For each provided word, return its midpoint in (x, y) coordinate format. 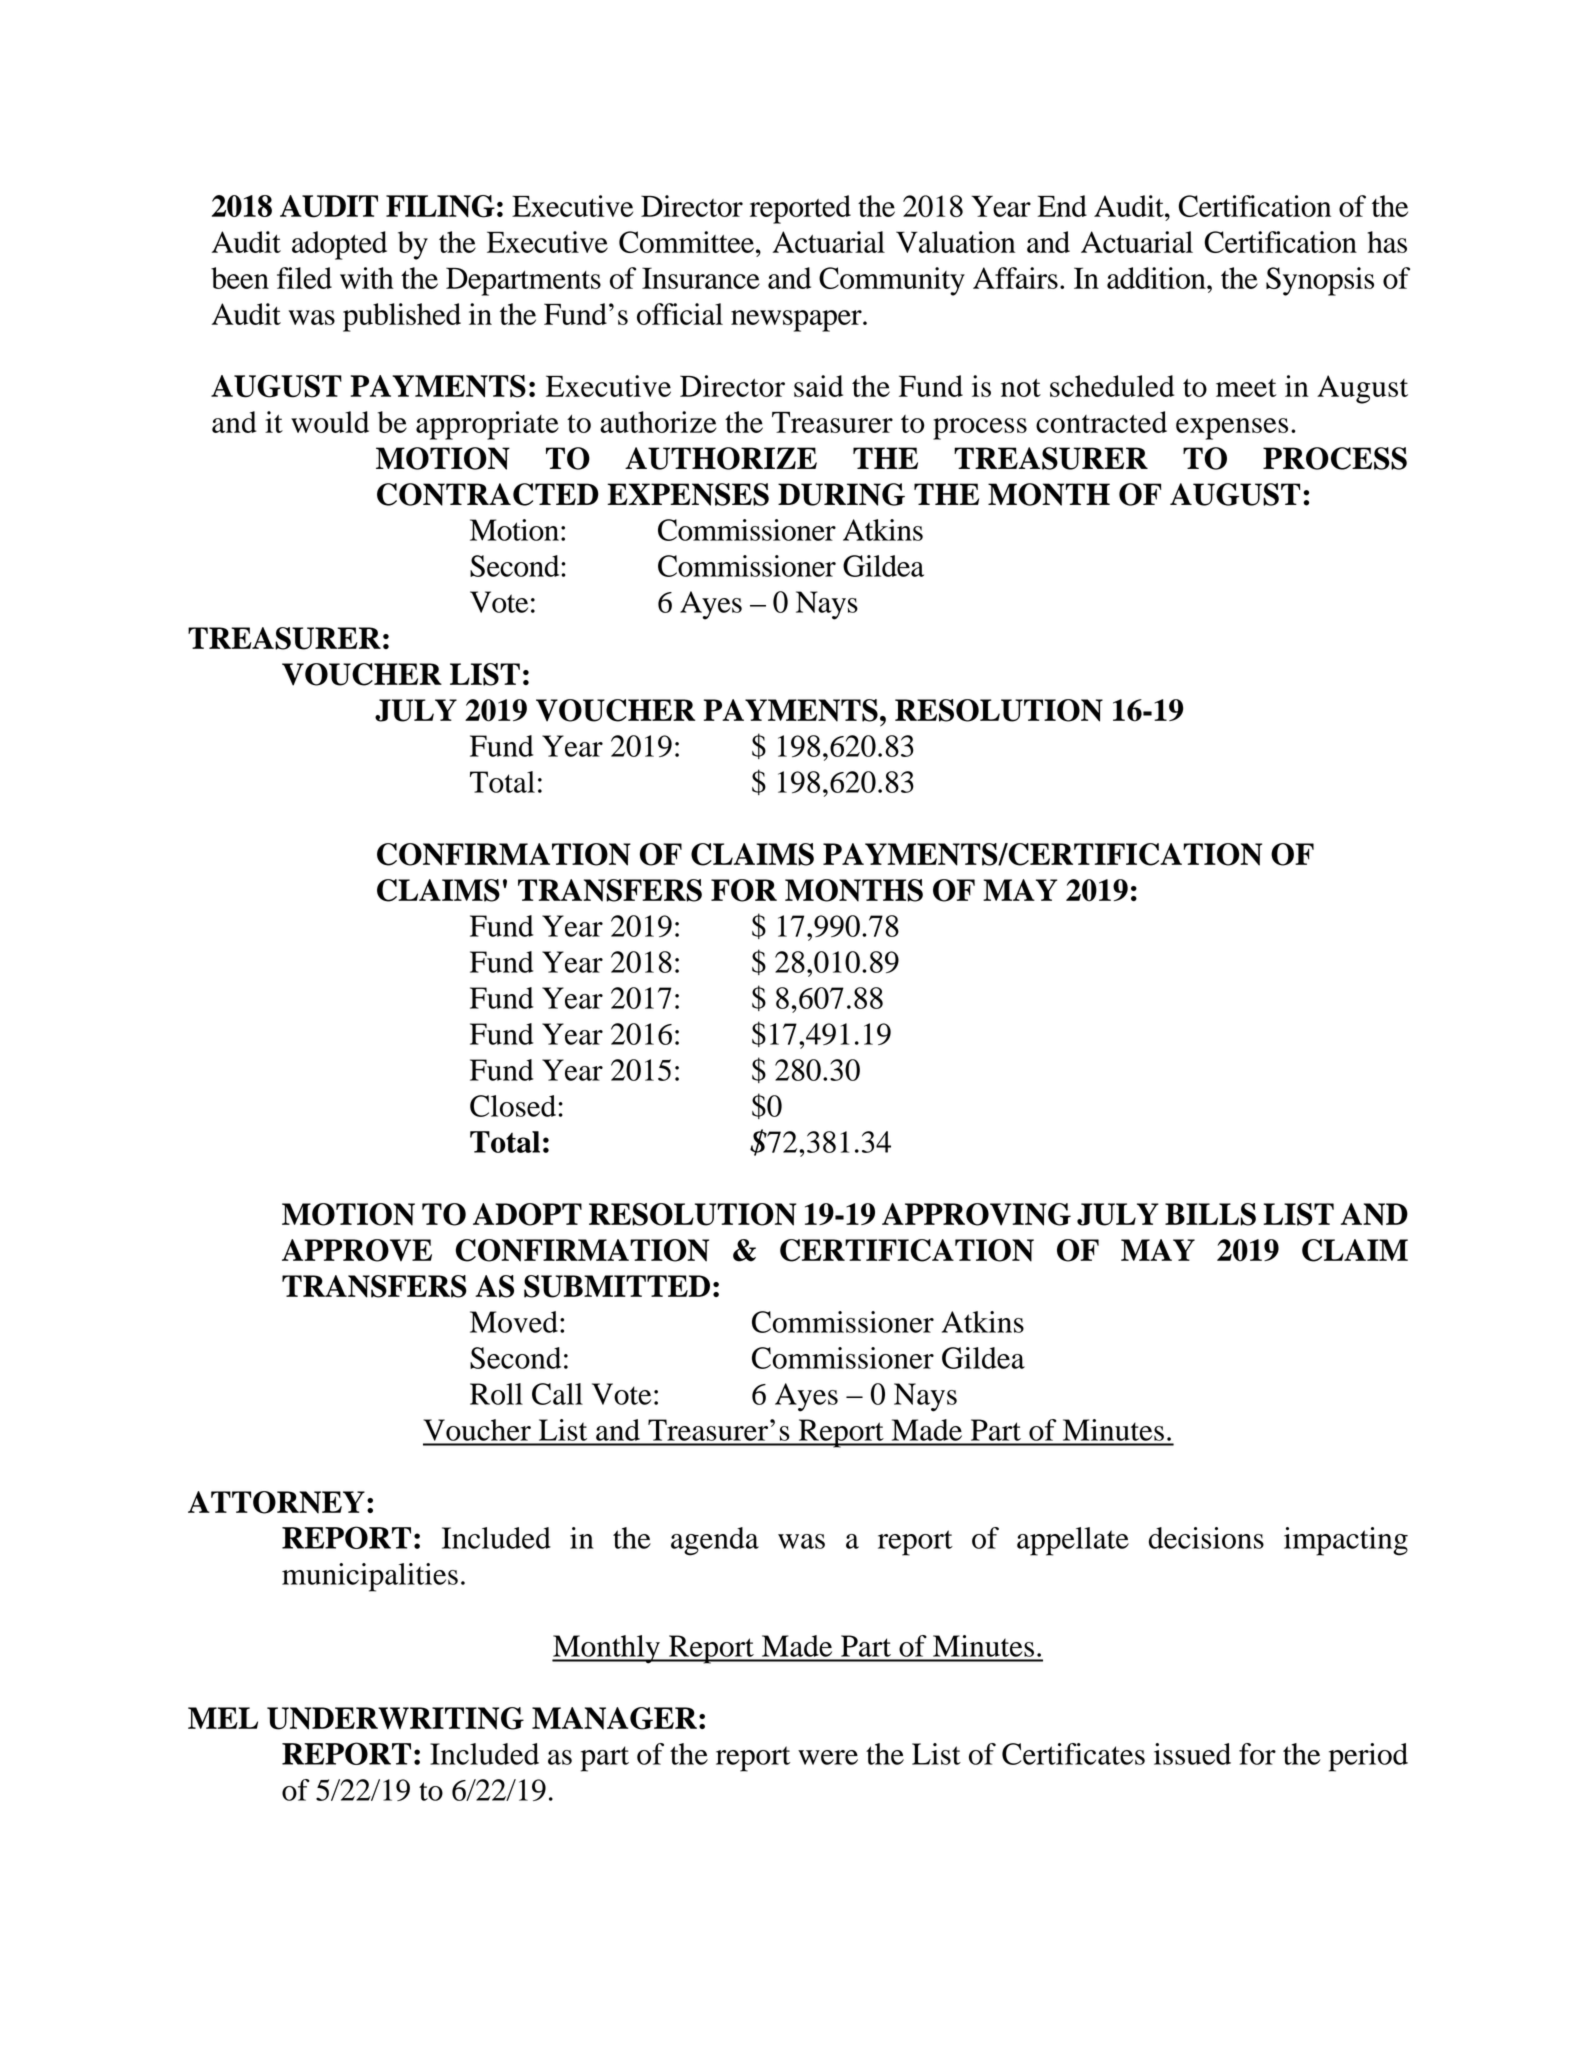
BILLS (1210, 1214)
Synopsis (1320, 281)
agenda (715, 1541)
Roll (496, 1394)
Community (892, 281)
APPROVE (357, 1250)
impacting (1346, 1541)
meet (1246, 388)
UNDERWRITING (395, 1718)
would (330, 422)
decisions (1206, 1538)
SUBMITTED (617, 1286)
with (367, 278)
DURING (841, 494)
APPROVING (976, 1214)
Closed (513, 1106)
